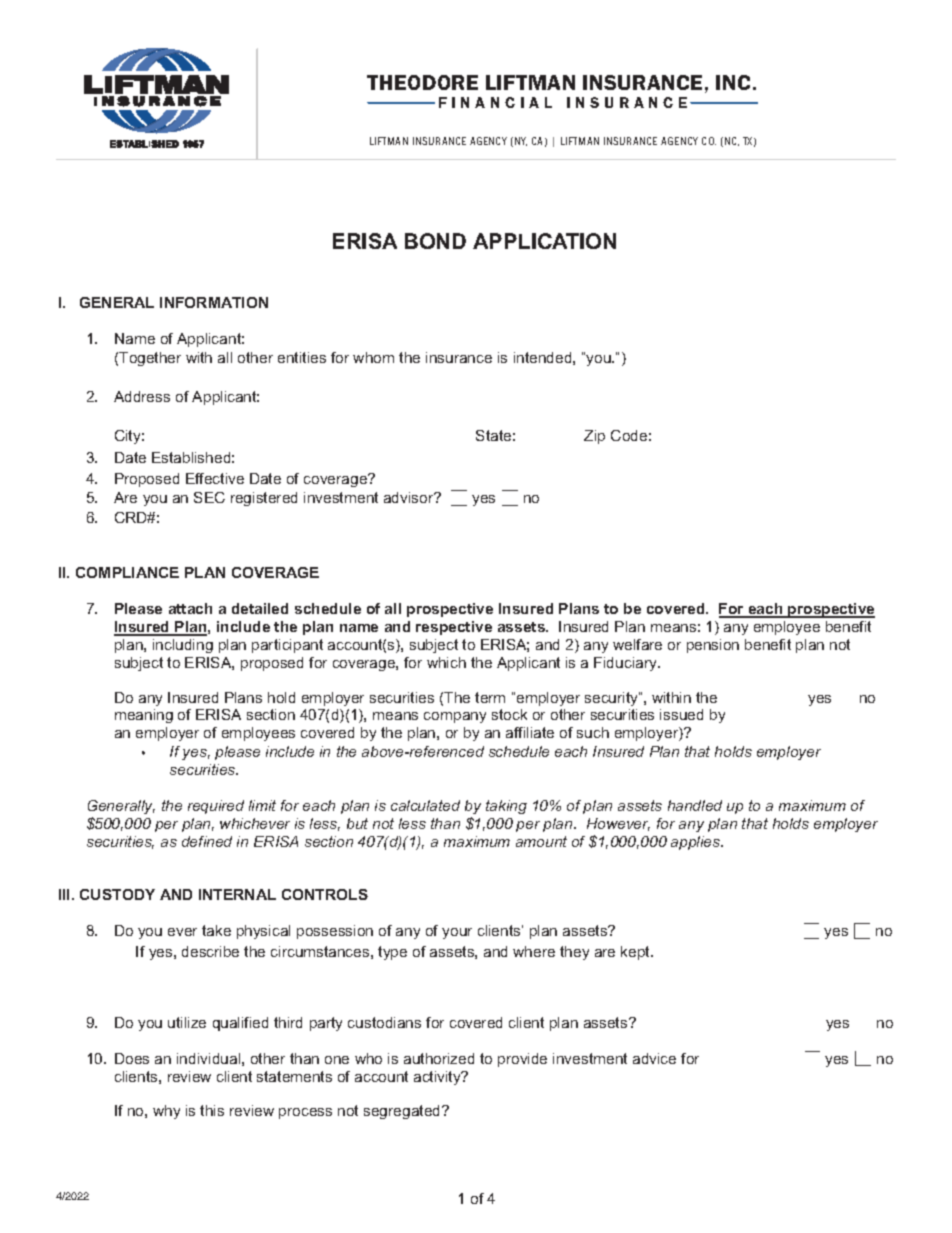  Describe the element at coordinates (637, 644) in the page. I see `welfare` at that location.
